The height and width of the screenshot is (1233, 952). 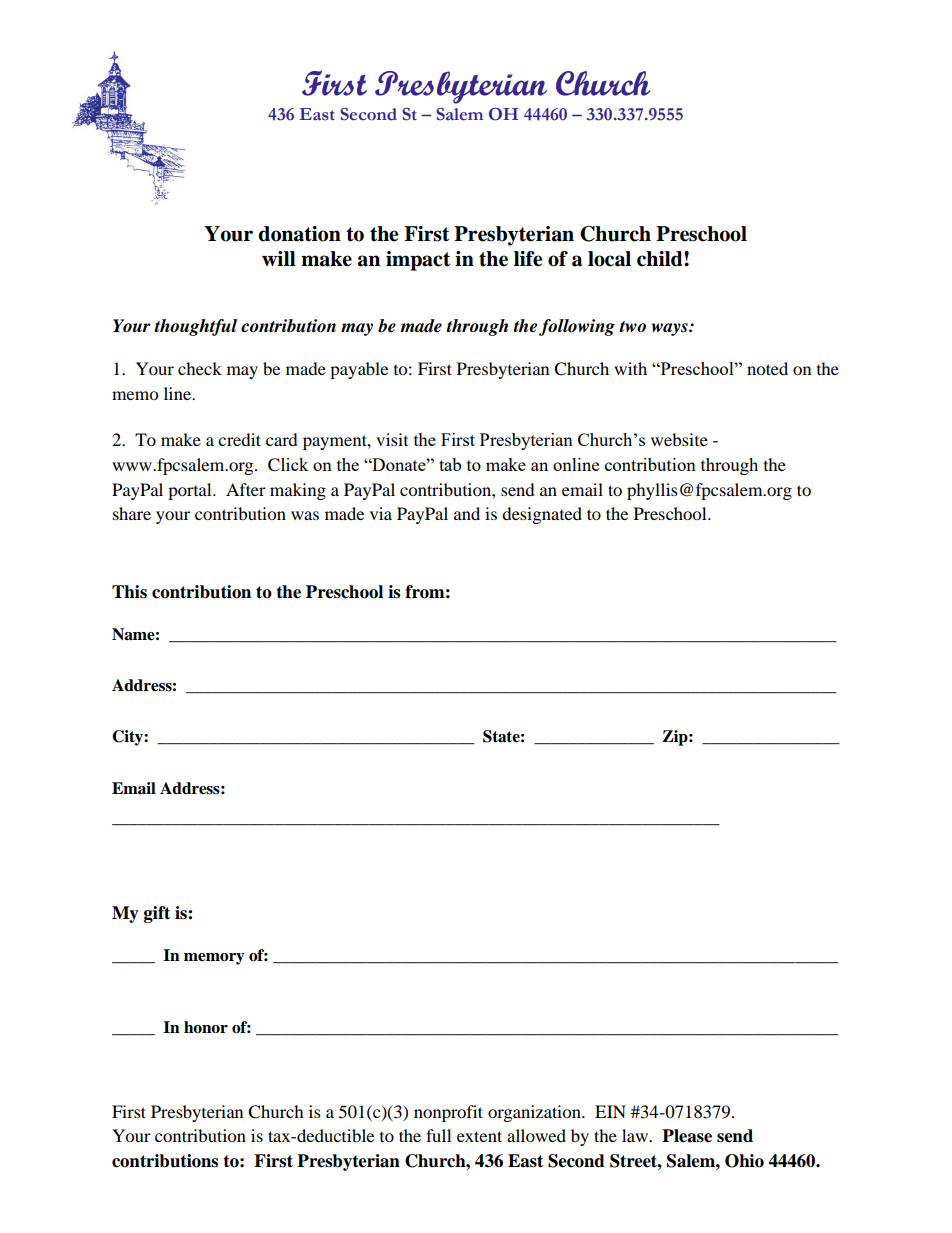 What do you see at coordinates (542, 515) in the screenshot?
I see `designated` at bounding box center [542, 515].
